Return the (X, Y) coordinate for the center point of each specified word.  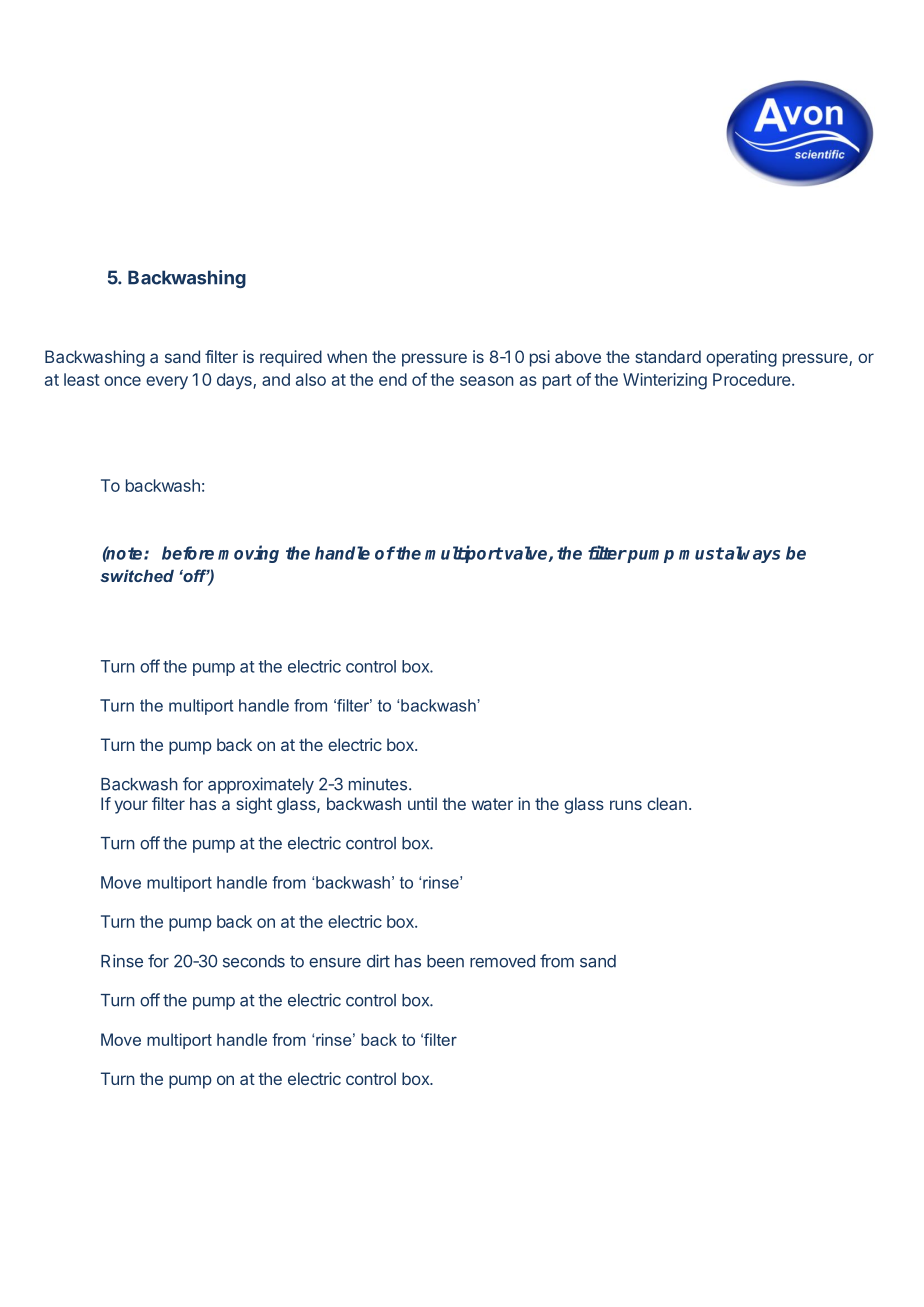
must (701, 553)
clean (667, 803)
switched (137, 576)
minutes (378, 784)
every (167, 383)
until (422, 803)
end (393, 379)
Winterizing (665, 381)
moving (248, 554)
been (445, 961)
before (188, 553)
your (131, 807)
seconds (254, 961)
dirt (378, 961)
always (751, 554)
